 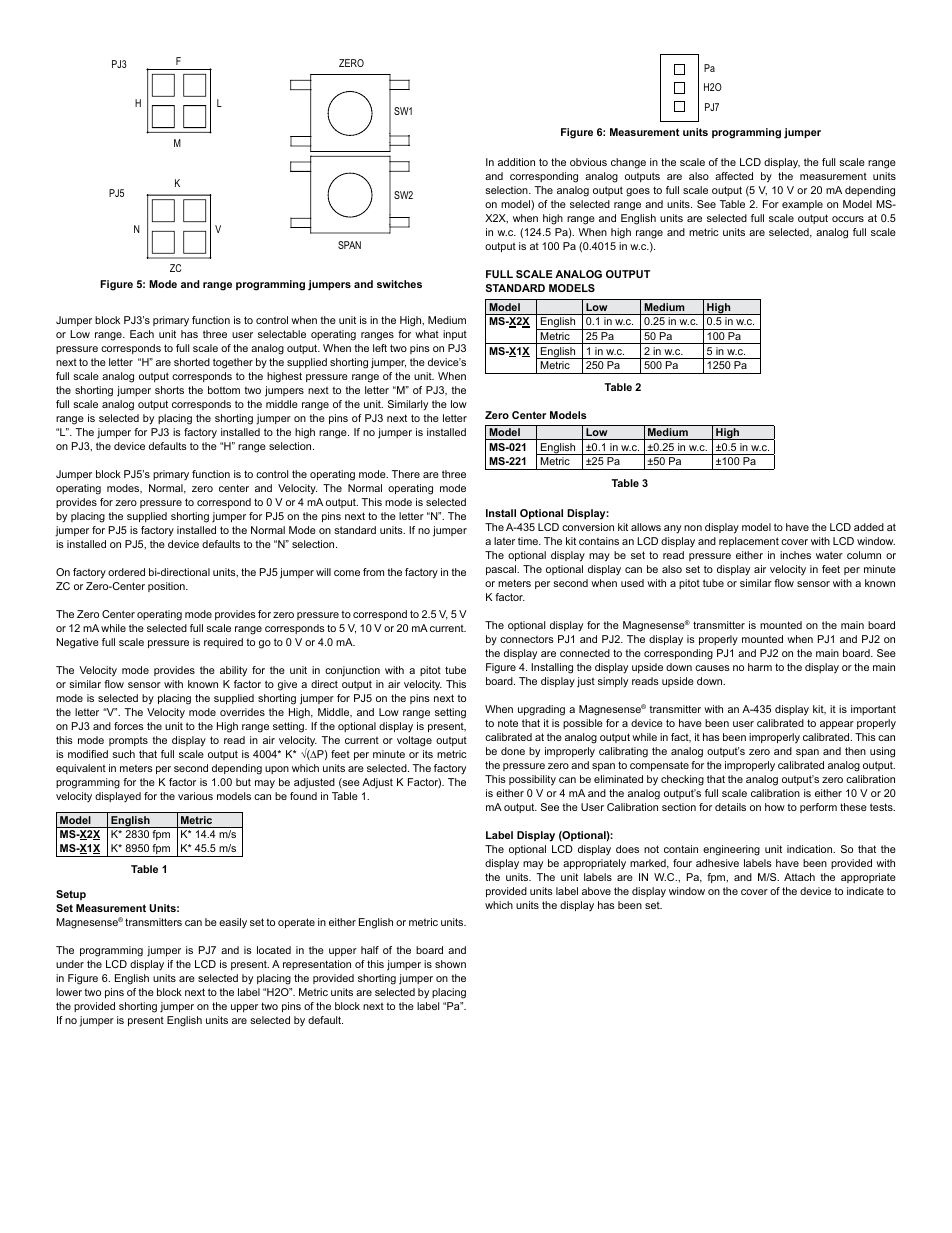 I want to click on pascal, so click(x=502, y=570).
